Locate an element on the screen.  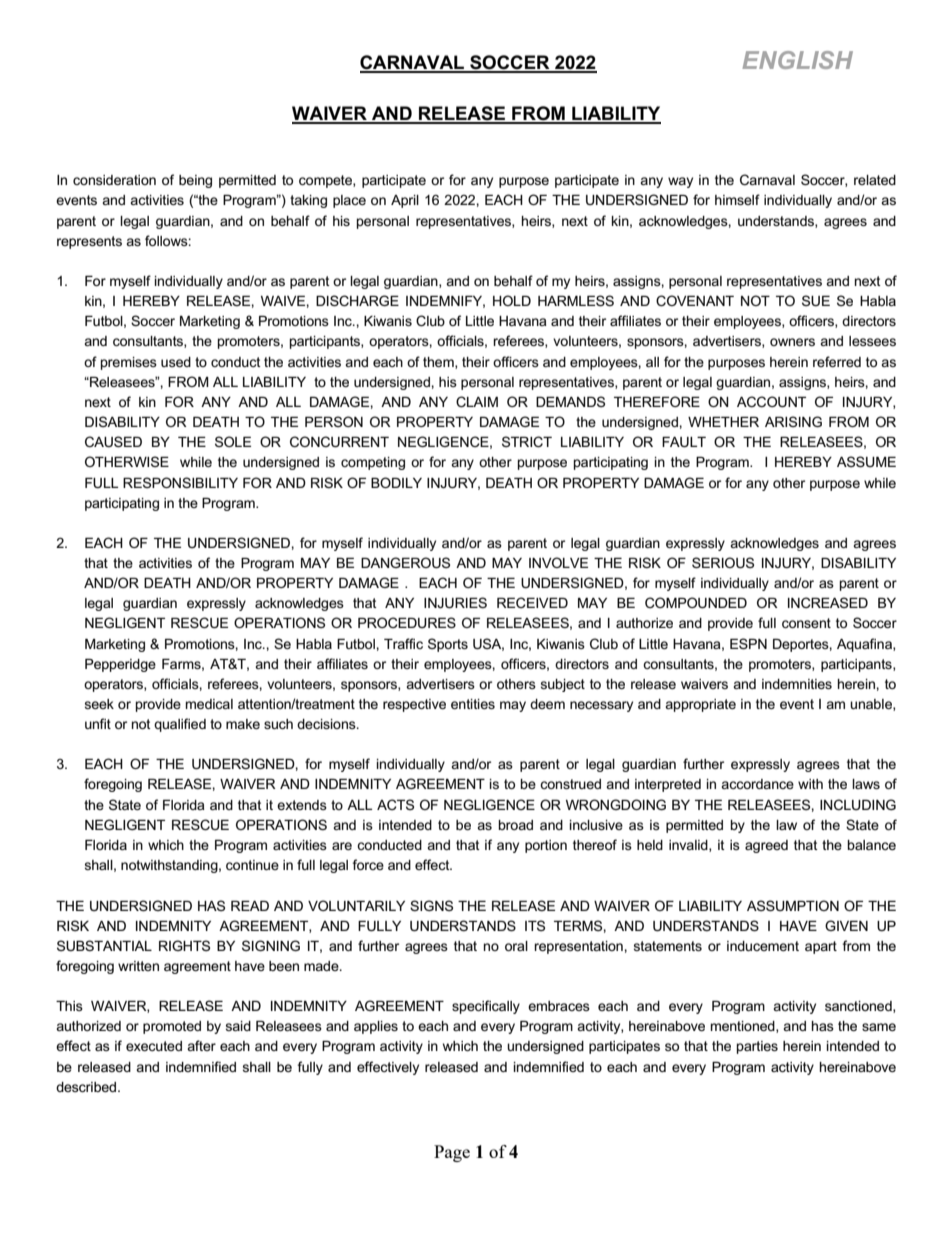
Page is located at coordinates (452, 1153).
